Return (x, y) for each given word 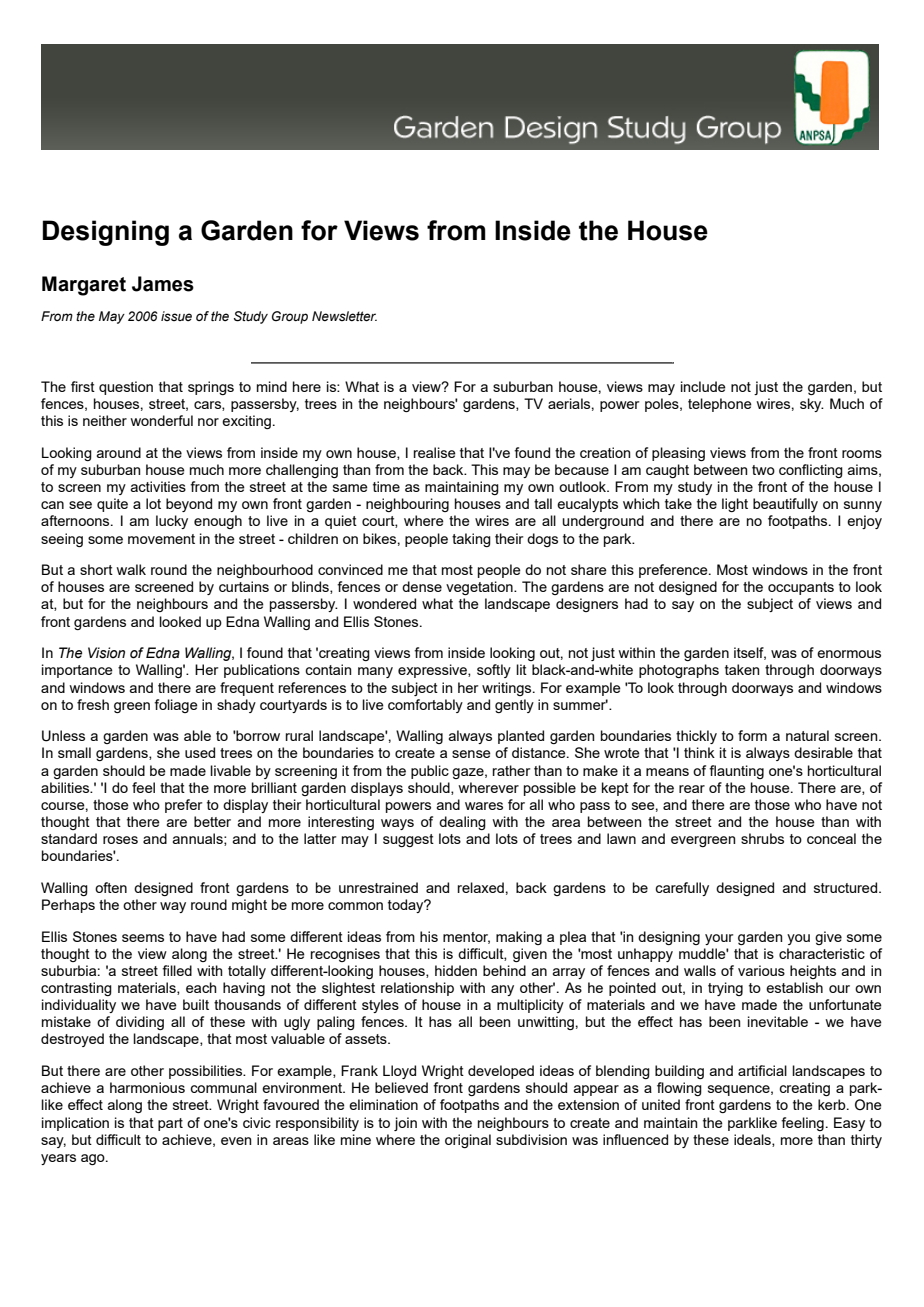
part (170, 1124)
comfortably (425, 706)
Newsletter (344, 316)
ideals (753, 1140)
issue (176, 316)
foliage (176, 706)
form (752, 735)
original (468, 1141)
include (703, 386)
